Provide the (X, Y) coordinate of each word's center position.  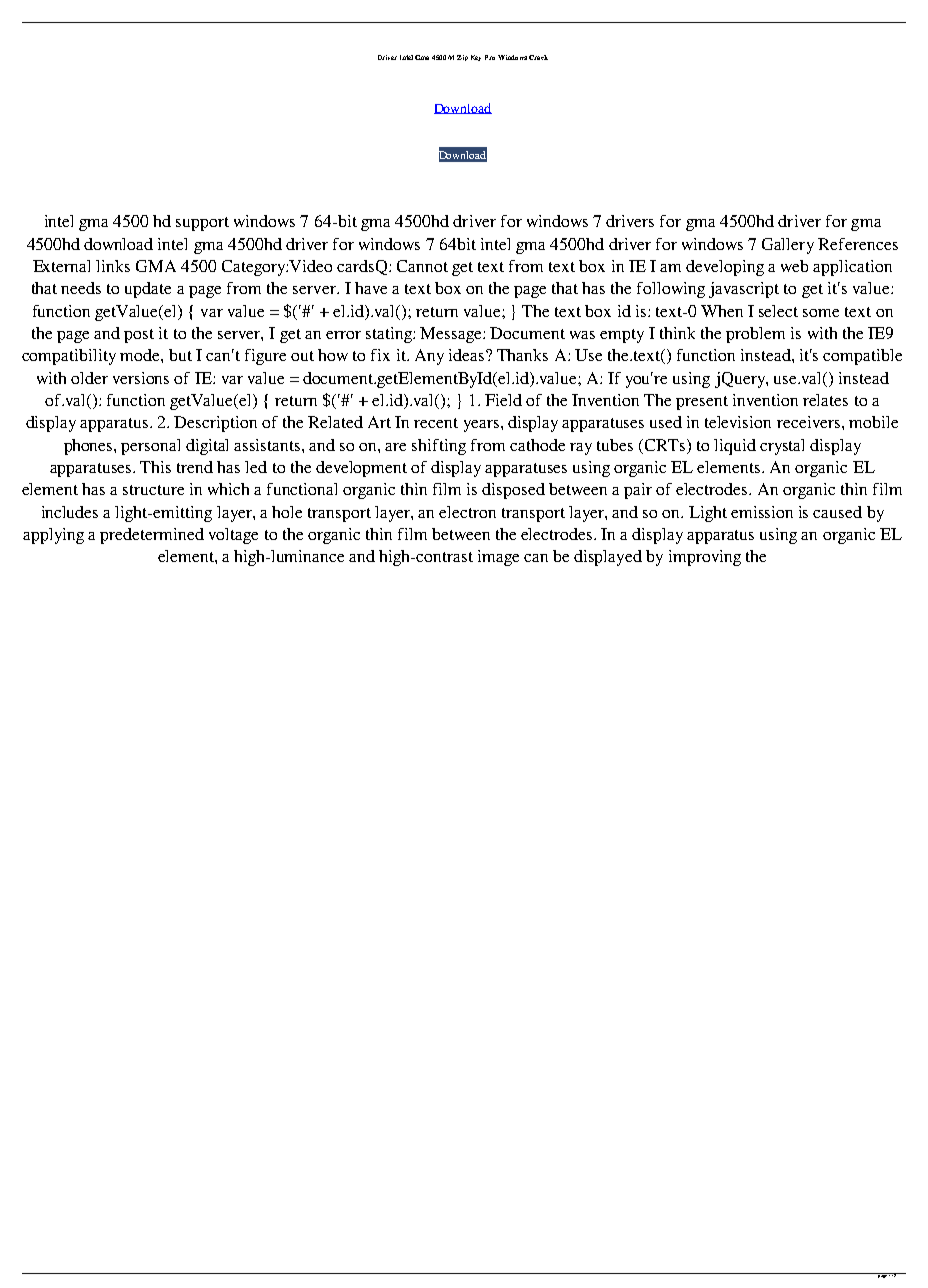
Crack (538, 57)
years (483, 426)
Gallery (788, 246)
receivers (810, 422)
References (858, 244)
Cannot (422, 266)
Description (215, 424)
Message (452, 335)
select (778, 311)
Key (476, 58)
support (202, 224)
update (148, 290)
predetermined (152, 536)
